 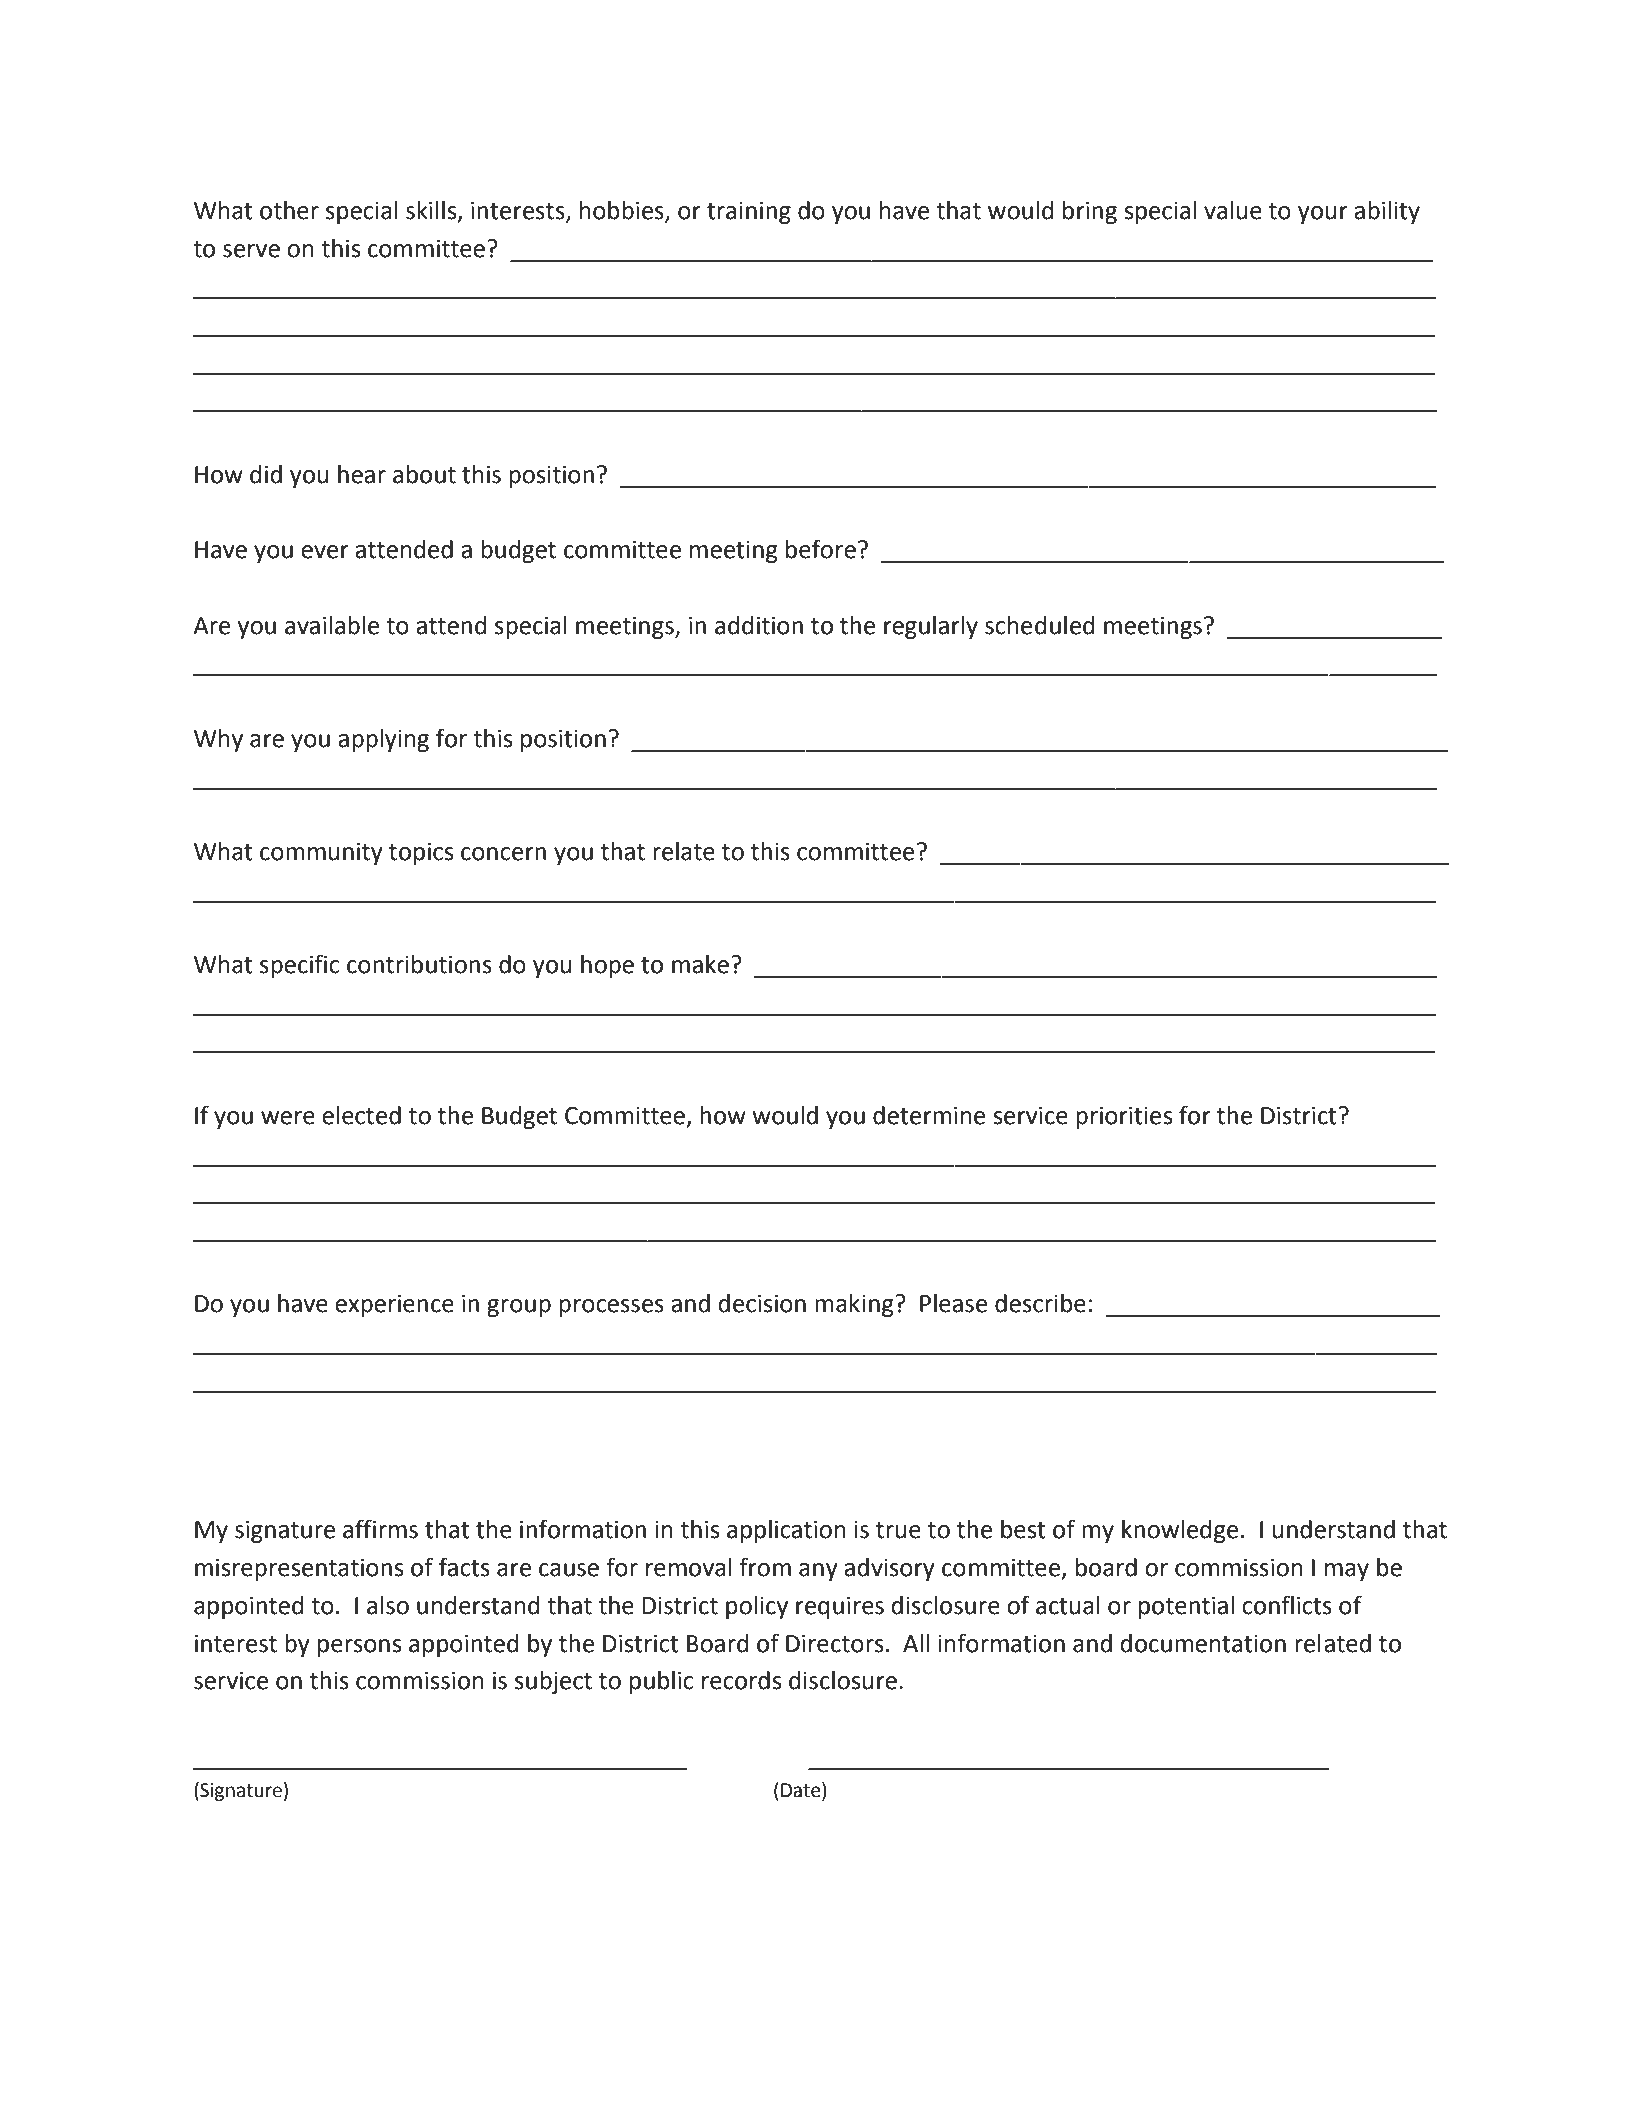 What do you see at coordinates (931, 627) in the screenshot?
I see `regularly` at bounding box center [931, 627].
